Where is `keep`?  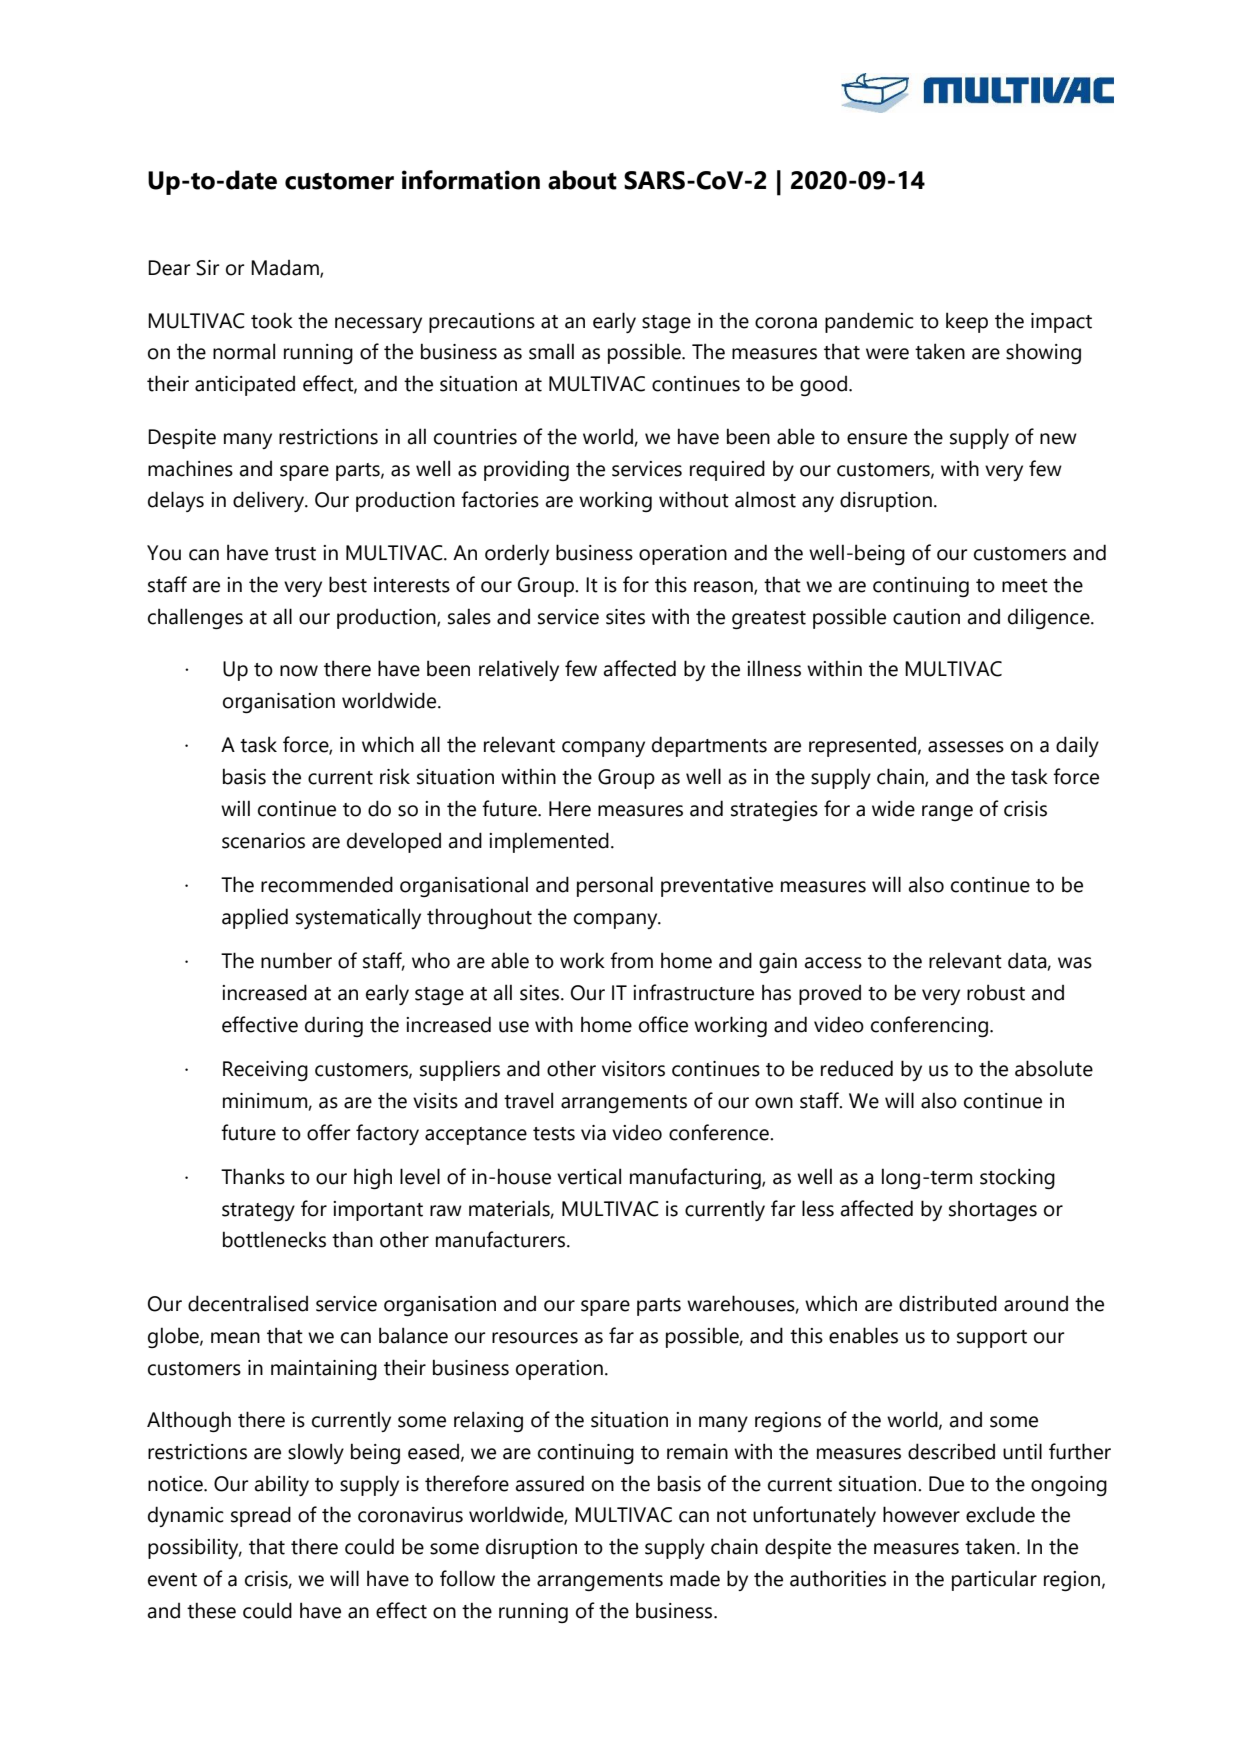
keep is located at coordinates (967, 322).
